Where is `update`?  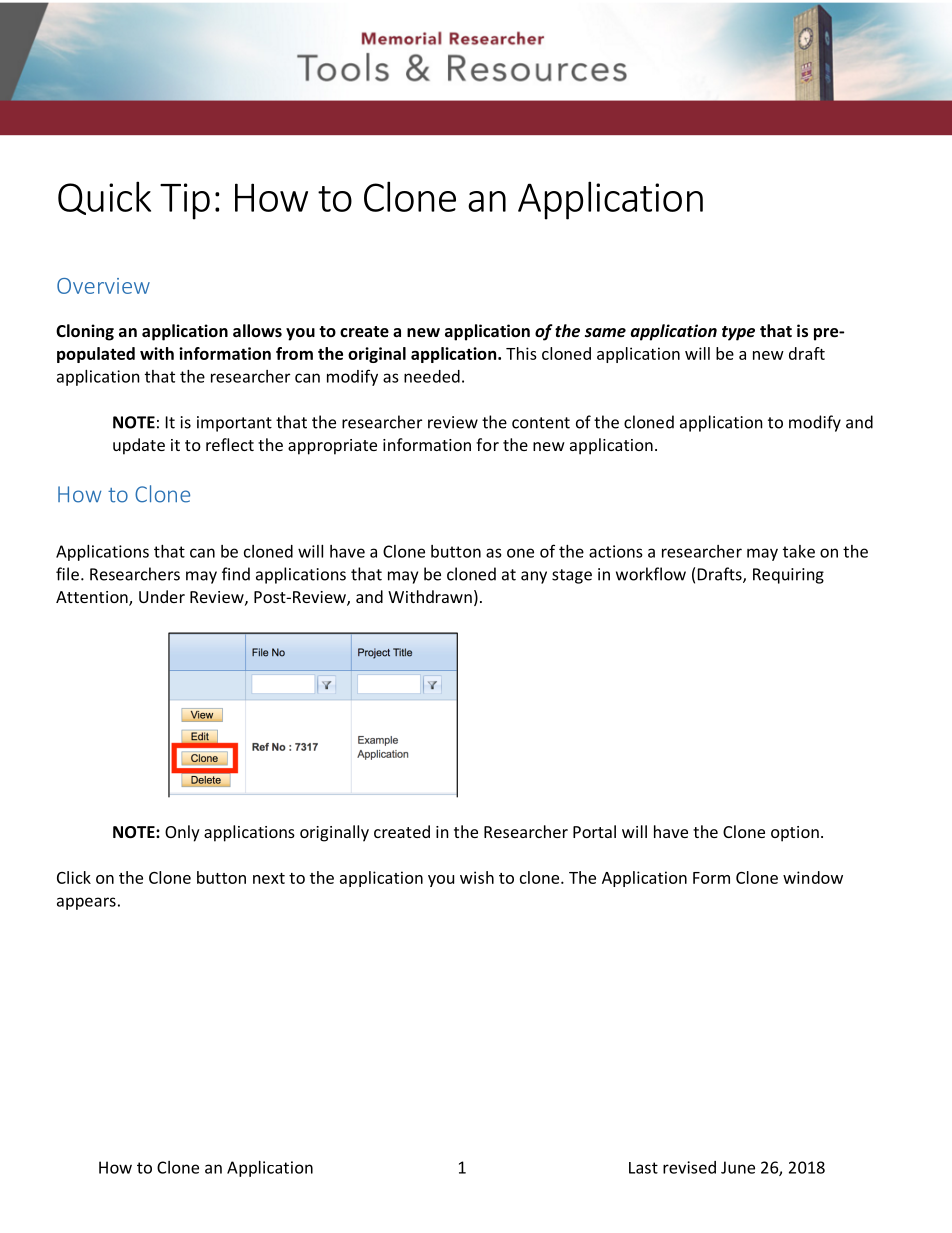
update is located at coordinates (139, 446).
